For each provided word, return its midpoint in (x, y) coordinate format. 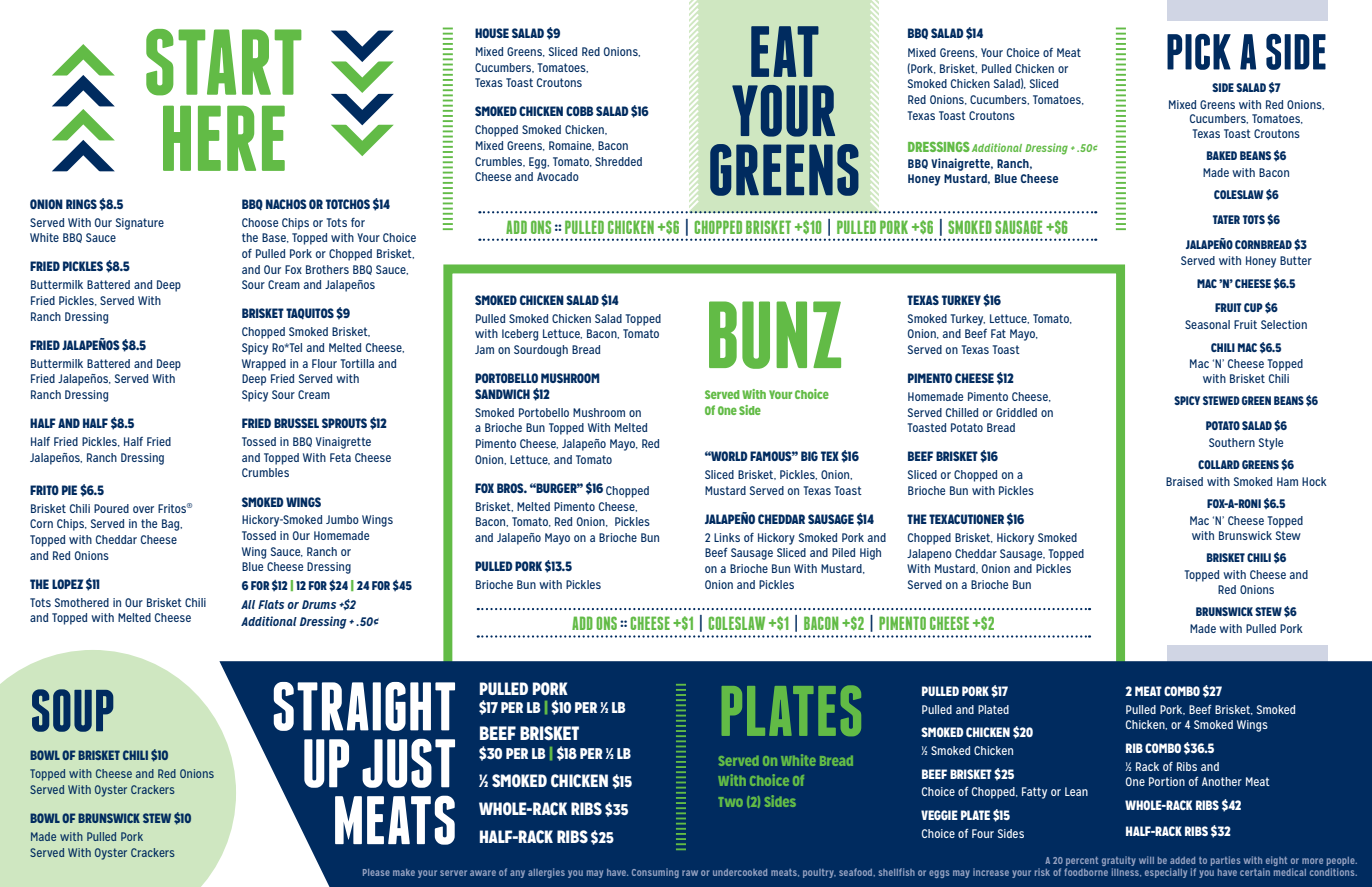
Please (376, 872)
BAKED (1222, 155)
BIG (809, 456)
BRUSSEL (296, 423)
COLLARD (1219, 464)
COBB (579, 111)
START (224, 62)
